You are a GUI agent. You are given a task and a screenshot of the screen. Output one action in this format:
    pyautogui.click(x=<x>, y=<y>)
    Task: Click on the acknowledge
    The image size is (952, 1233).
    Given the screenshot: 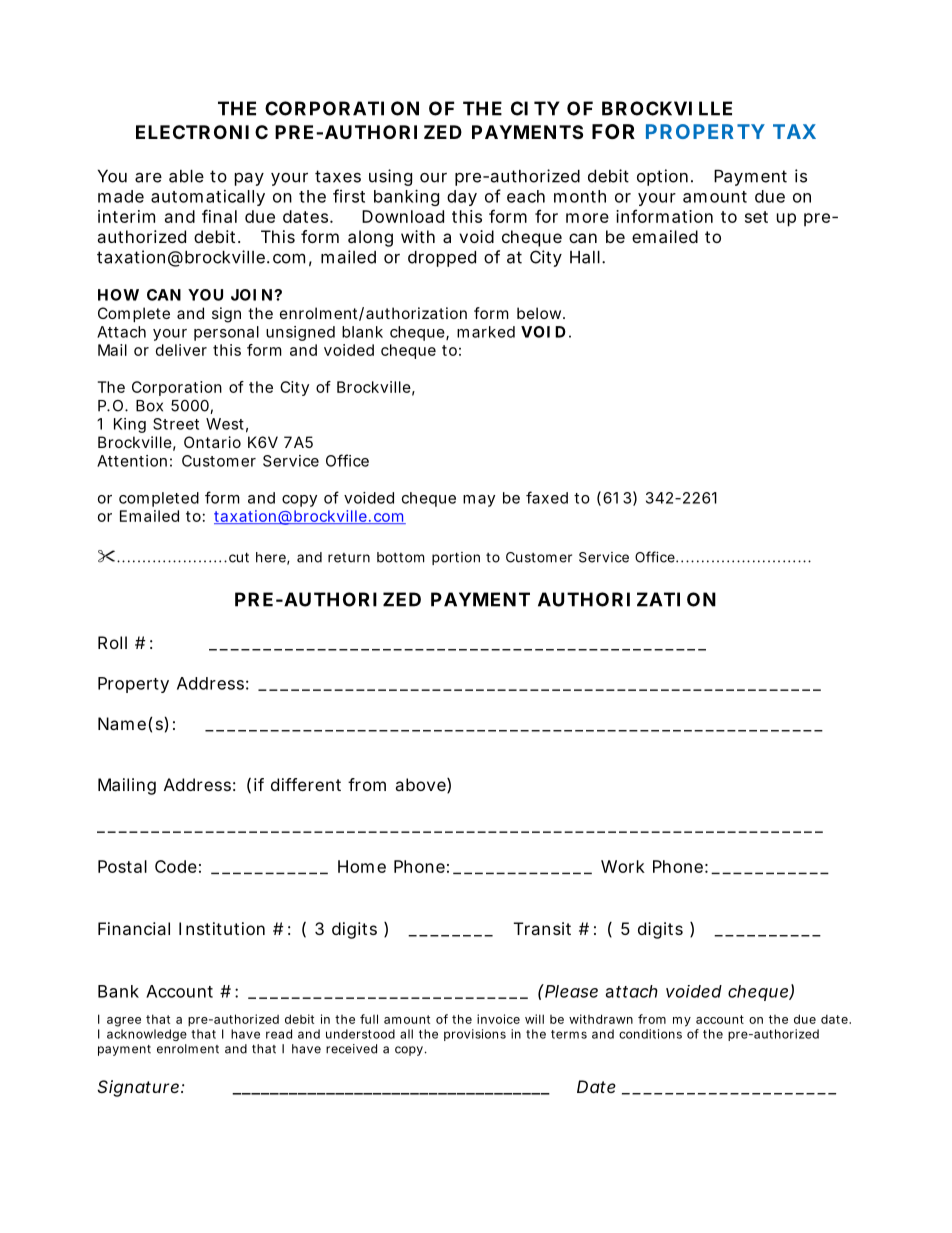 What is the action you would take?
    pyautogui.click(x=147, y=1035)
